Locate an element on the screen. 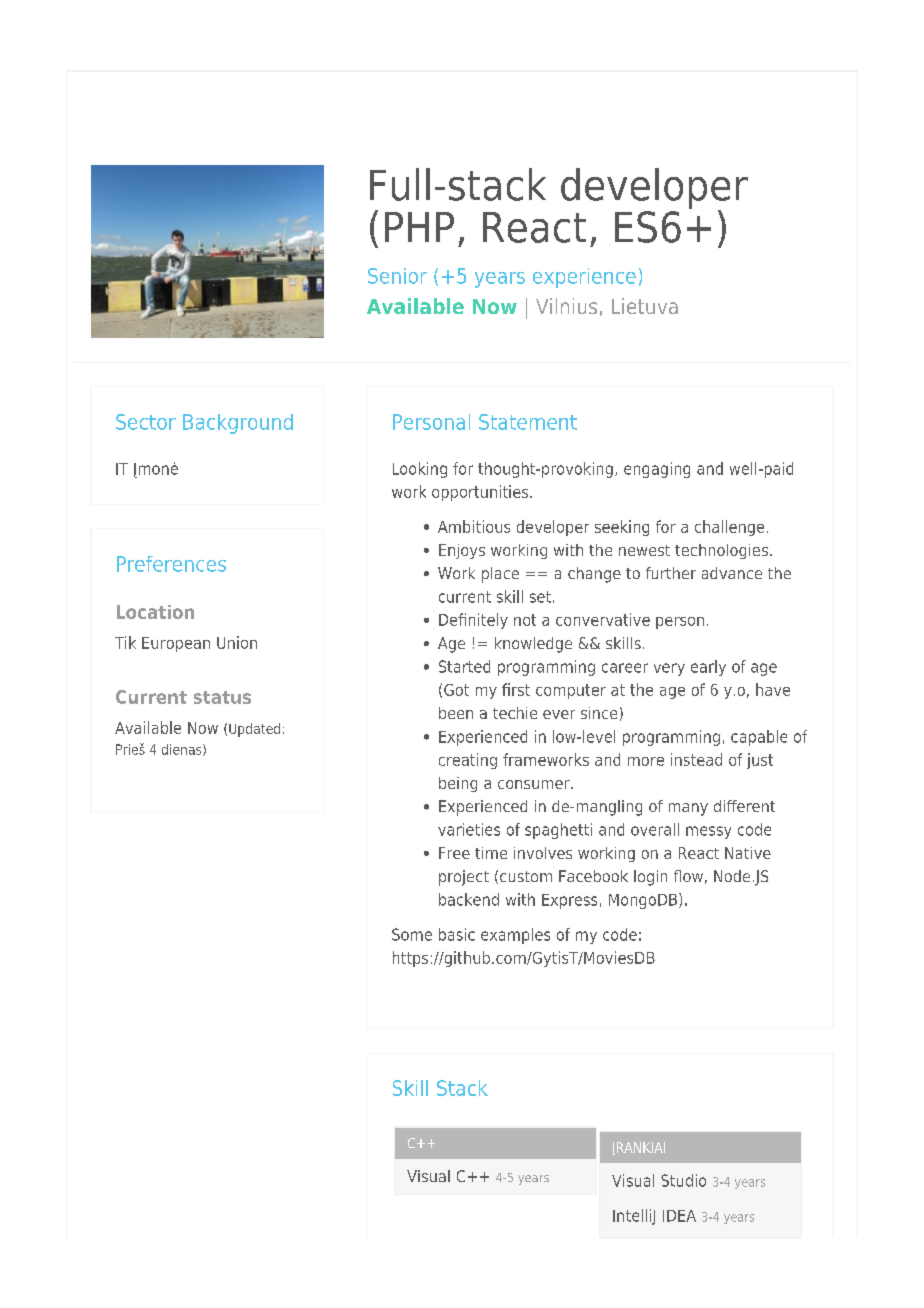  engaging is located at coordinates (657, 470).
